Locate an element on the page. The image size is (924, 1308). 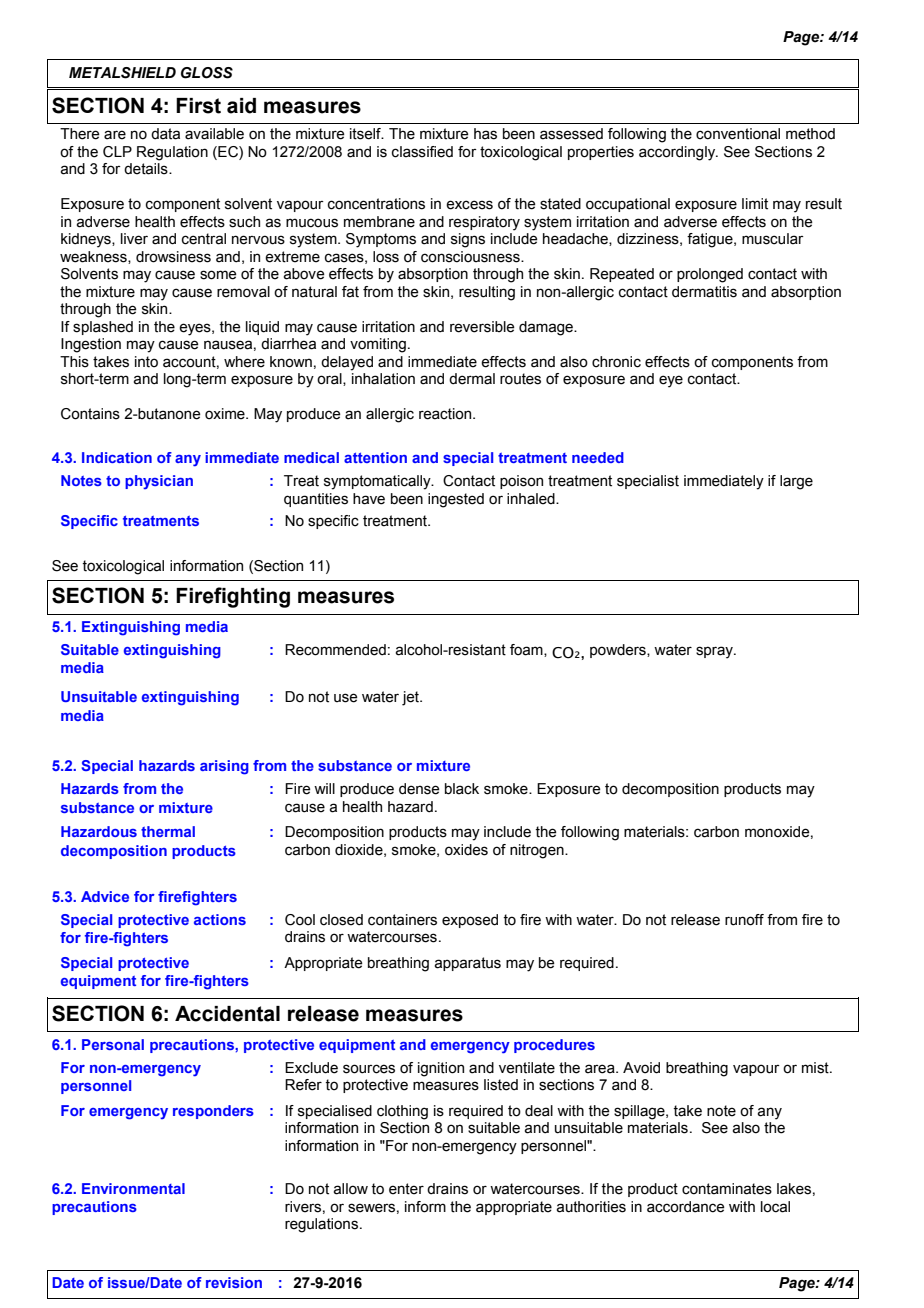
arising is located at coordinates (224, 767).
